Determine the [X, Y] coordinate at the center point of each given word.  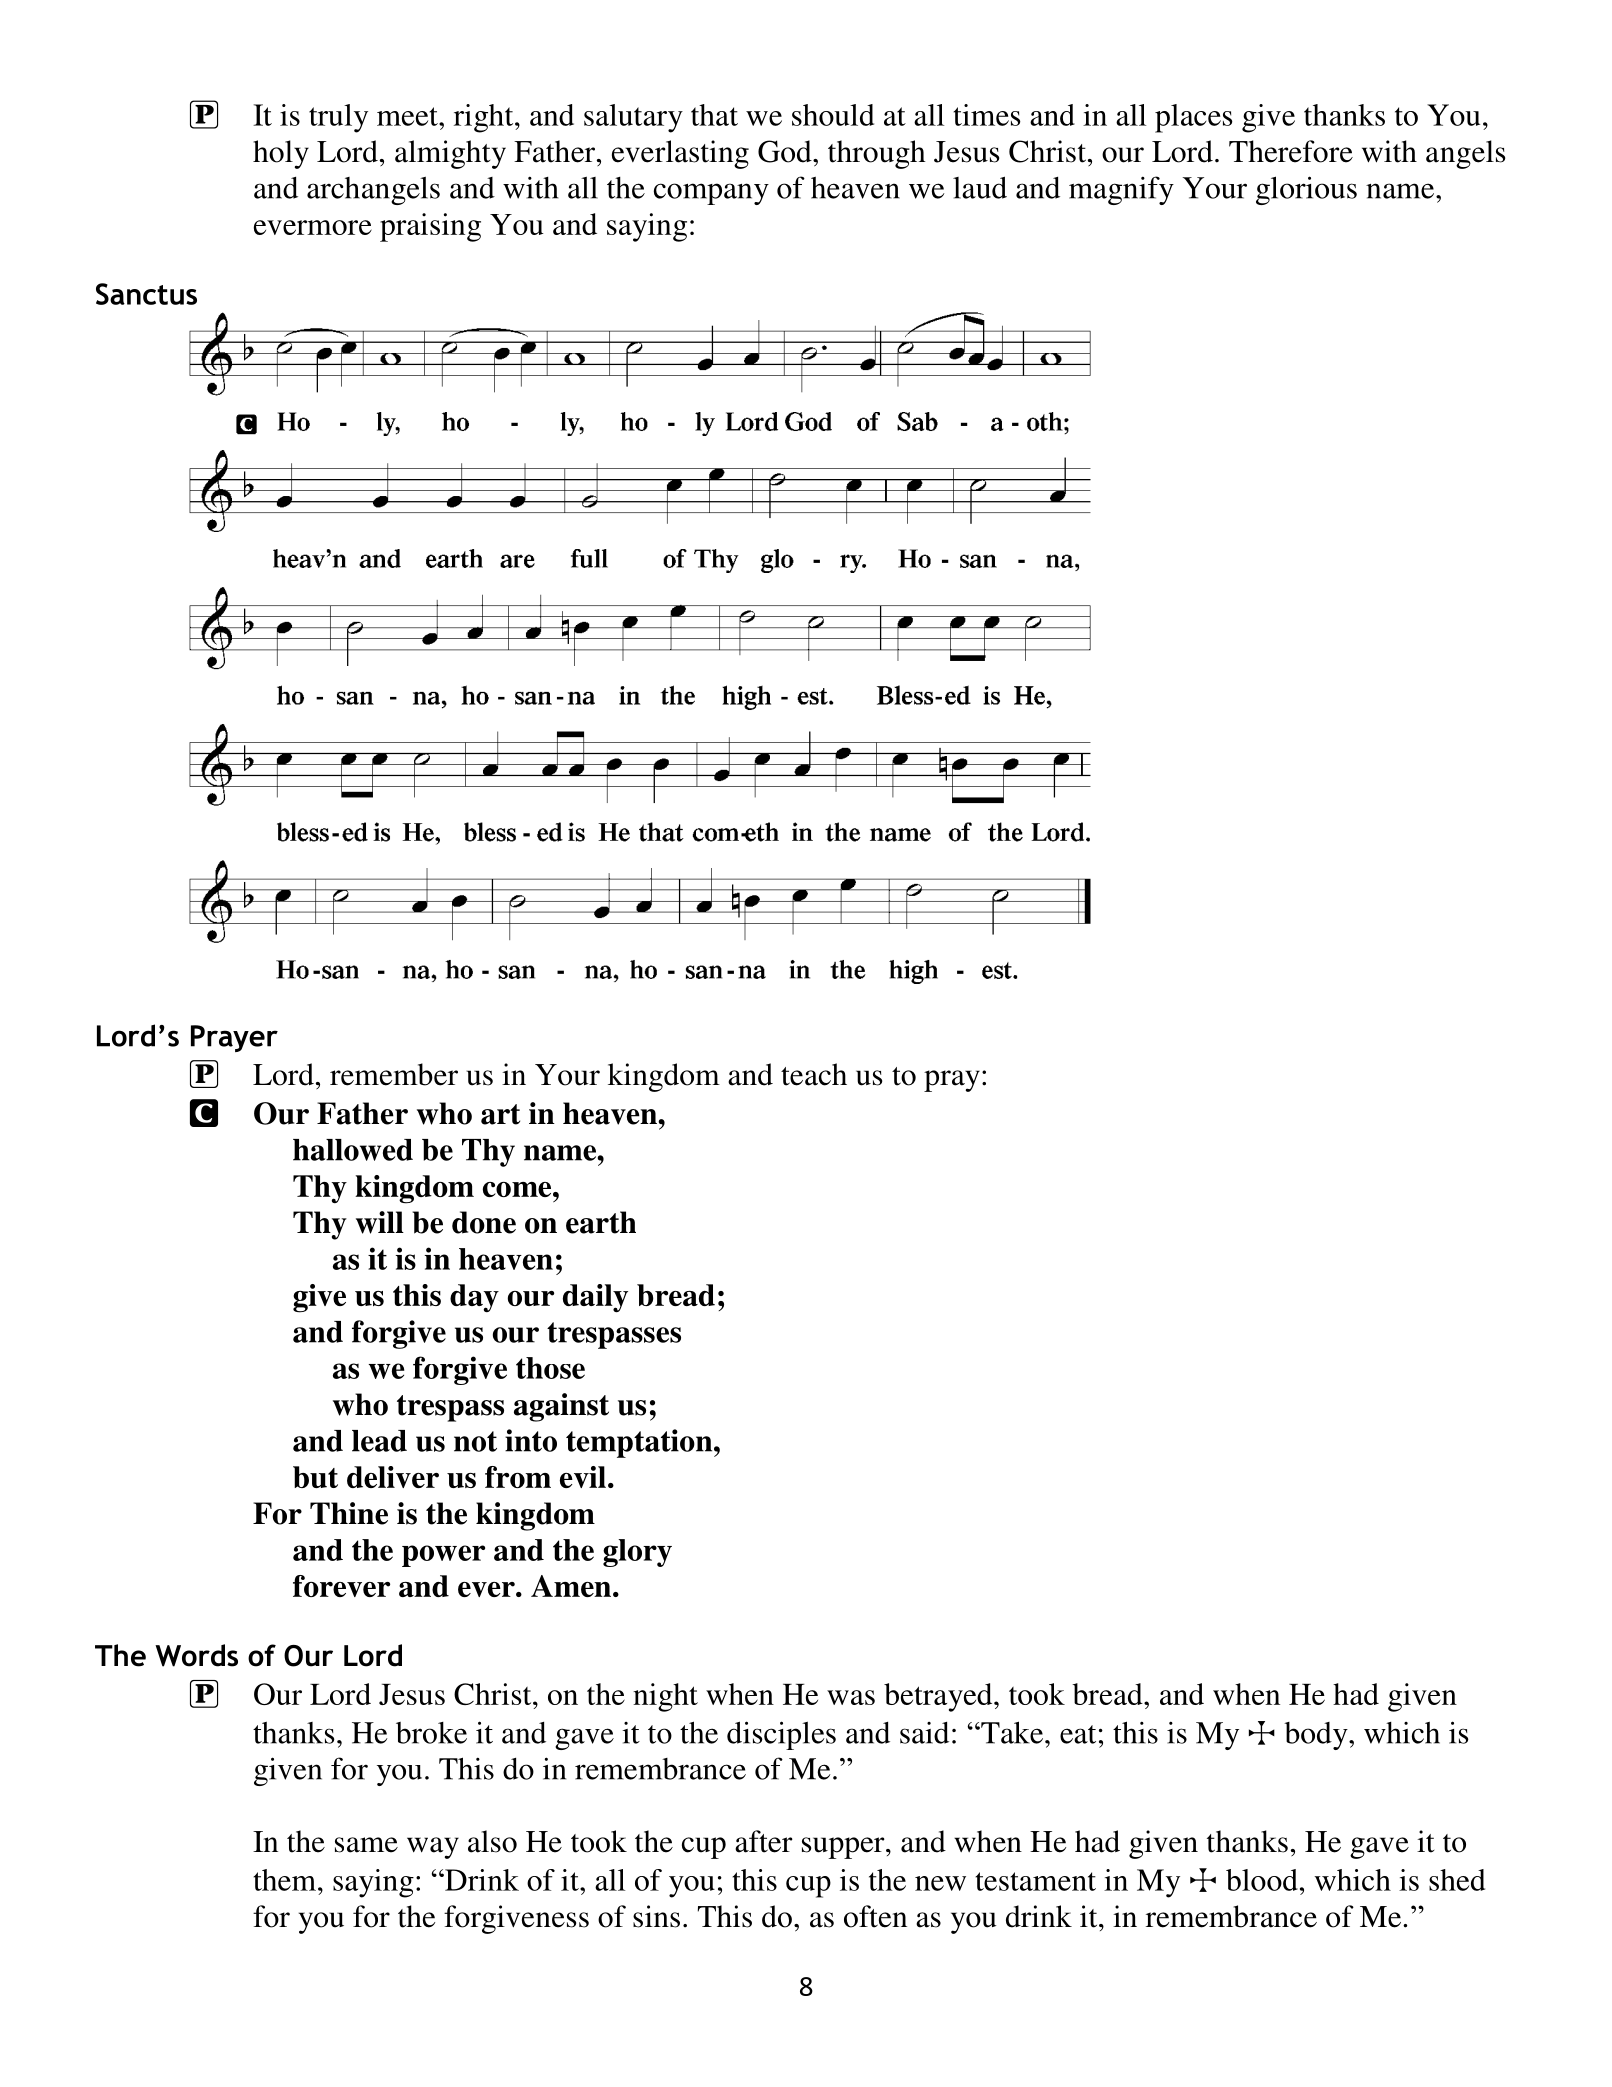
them [286, 1880]
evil [583, 1477]
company [711, 194]
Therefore [1291, 151]
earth [601, 1222]
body [1317, 1736]
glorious [1306, 190]
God [786, 151]
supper [844, 1848]
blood [1262, 1880]
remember [394, 1074]
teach [814, 1074]
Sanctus [146, 294]
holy [281, 154]
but [315, 1477]
